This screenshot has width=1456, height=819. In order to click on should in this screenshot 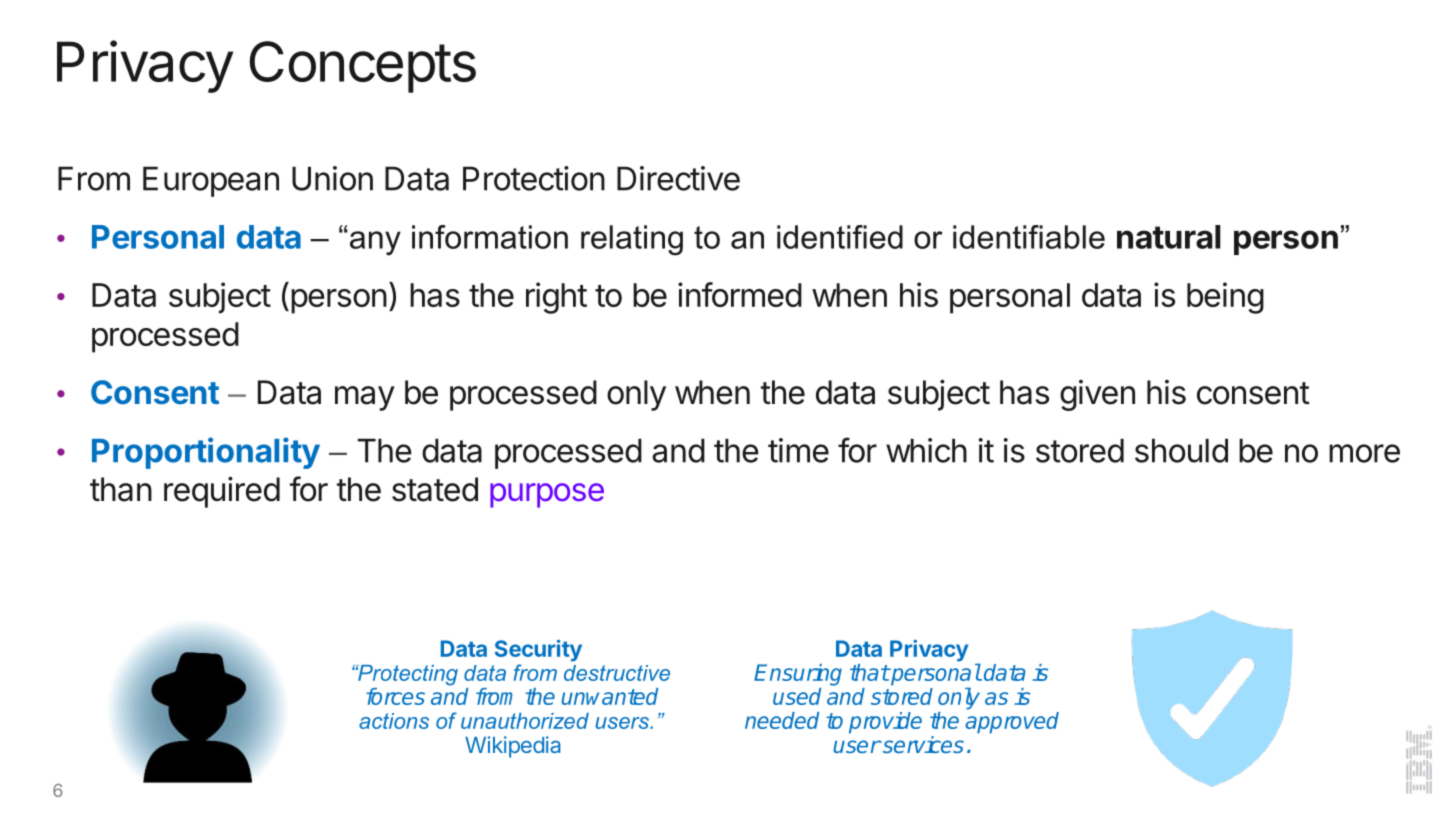, I will do `click(1181, 450)`.
